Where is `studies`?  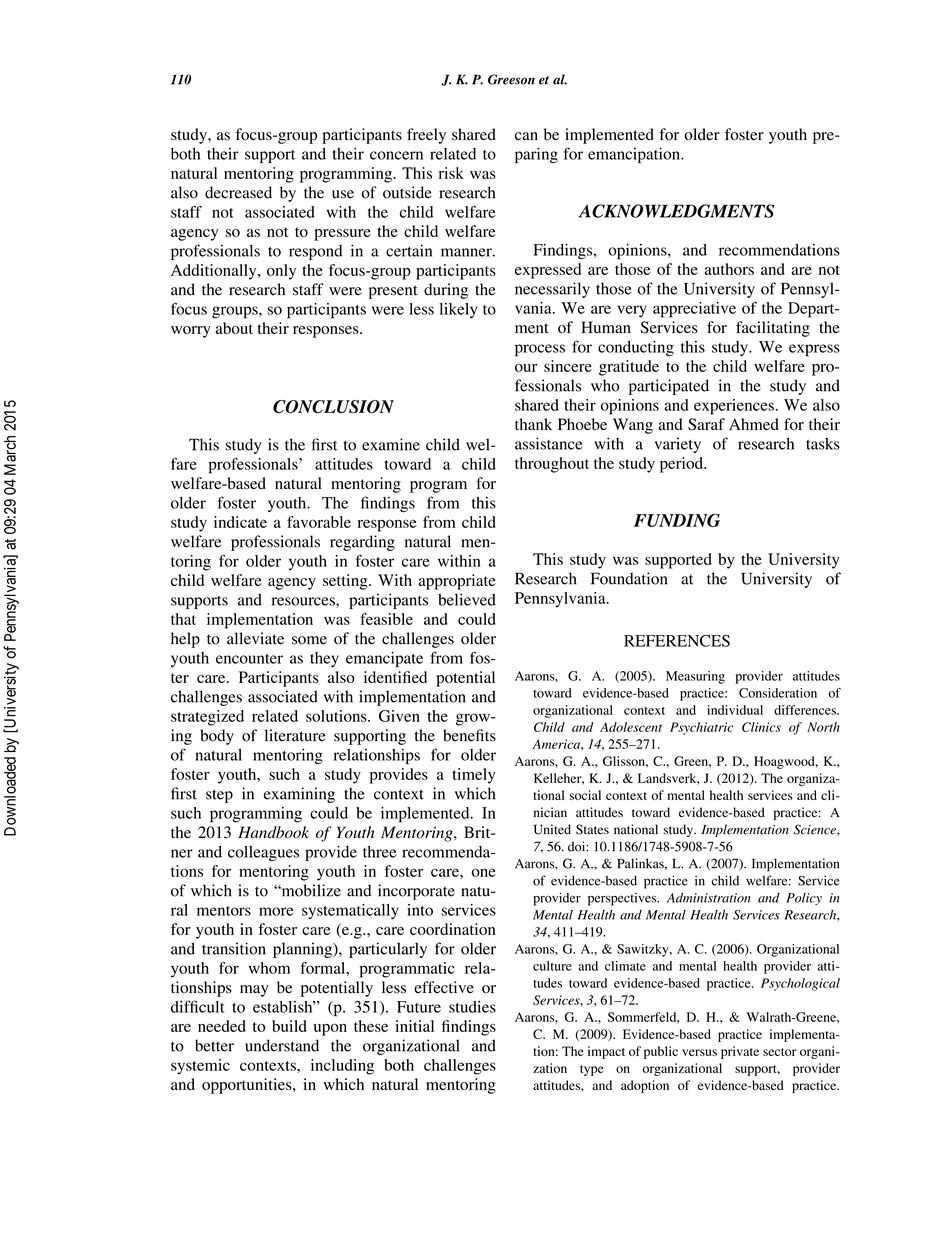
studies is located at coordinates (472, 1007).
